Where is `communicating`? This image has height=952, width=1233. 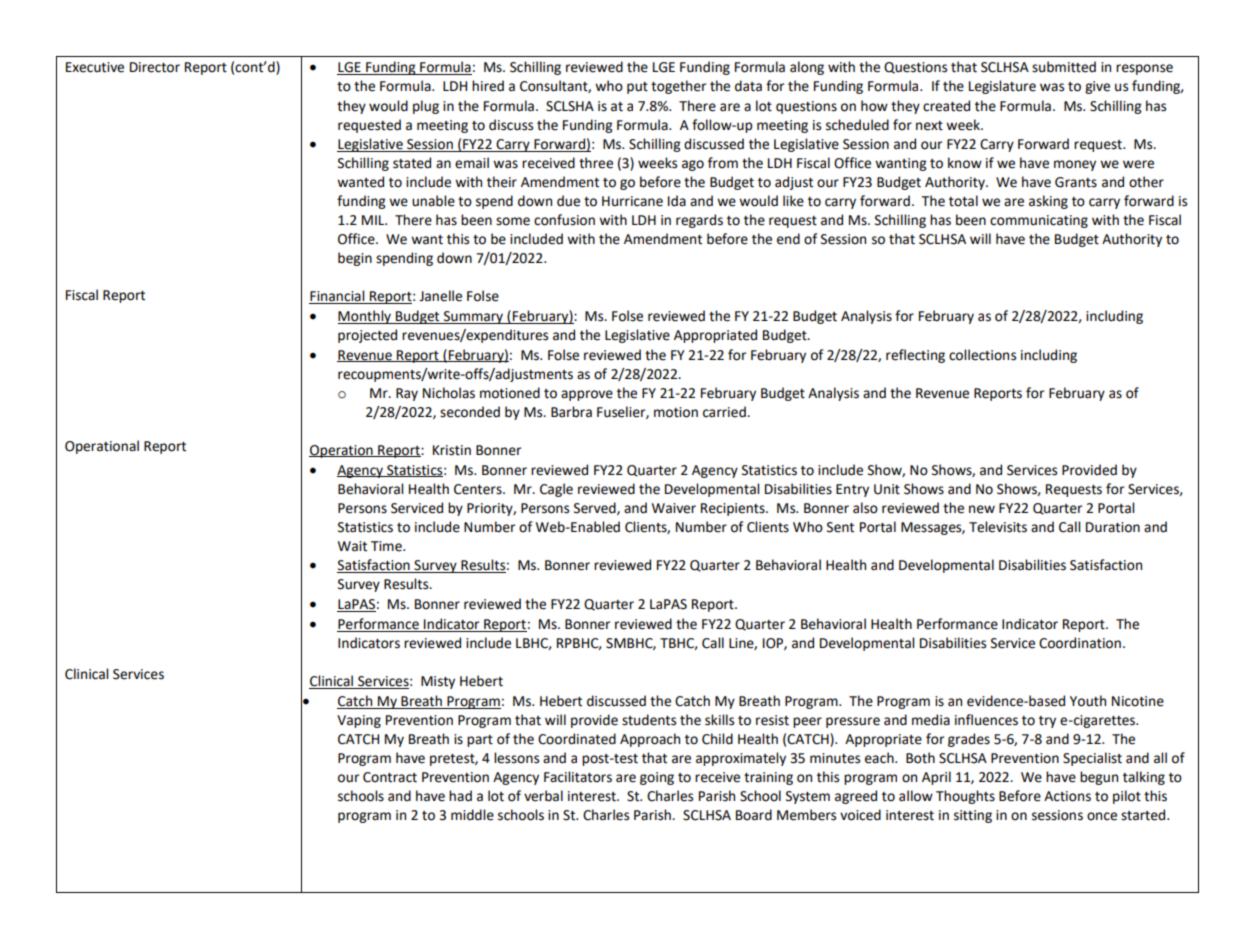
communicating is located at coordinates (1039, 221).
